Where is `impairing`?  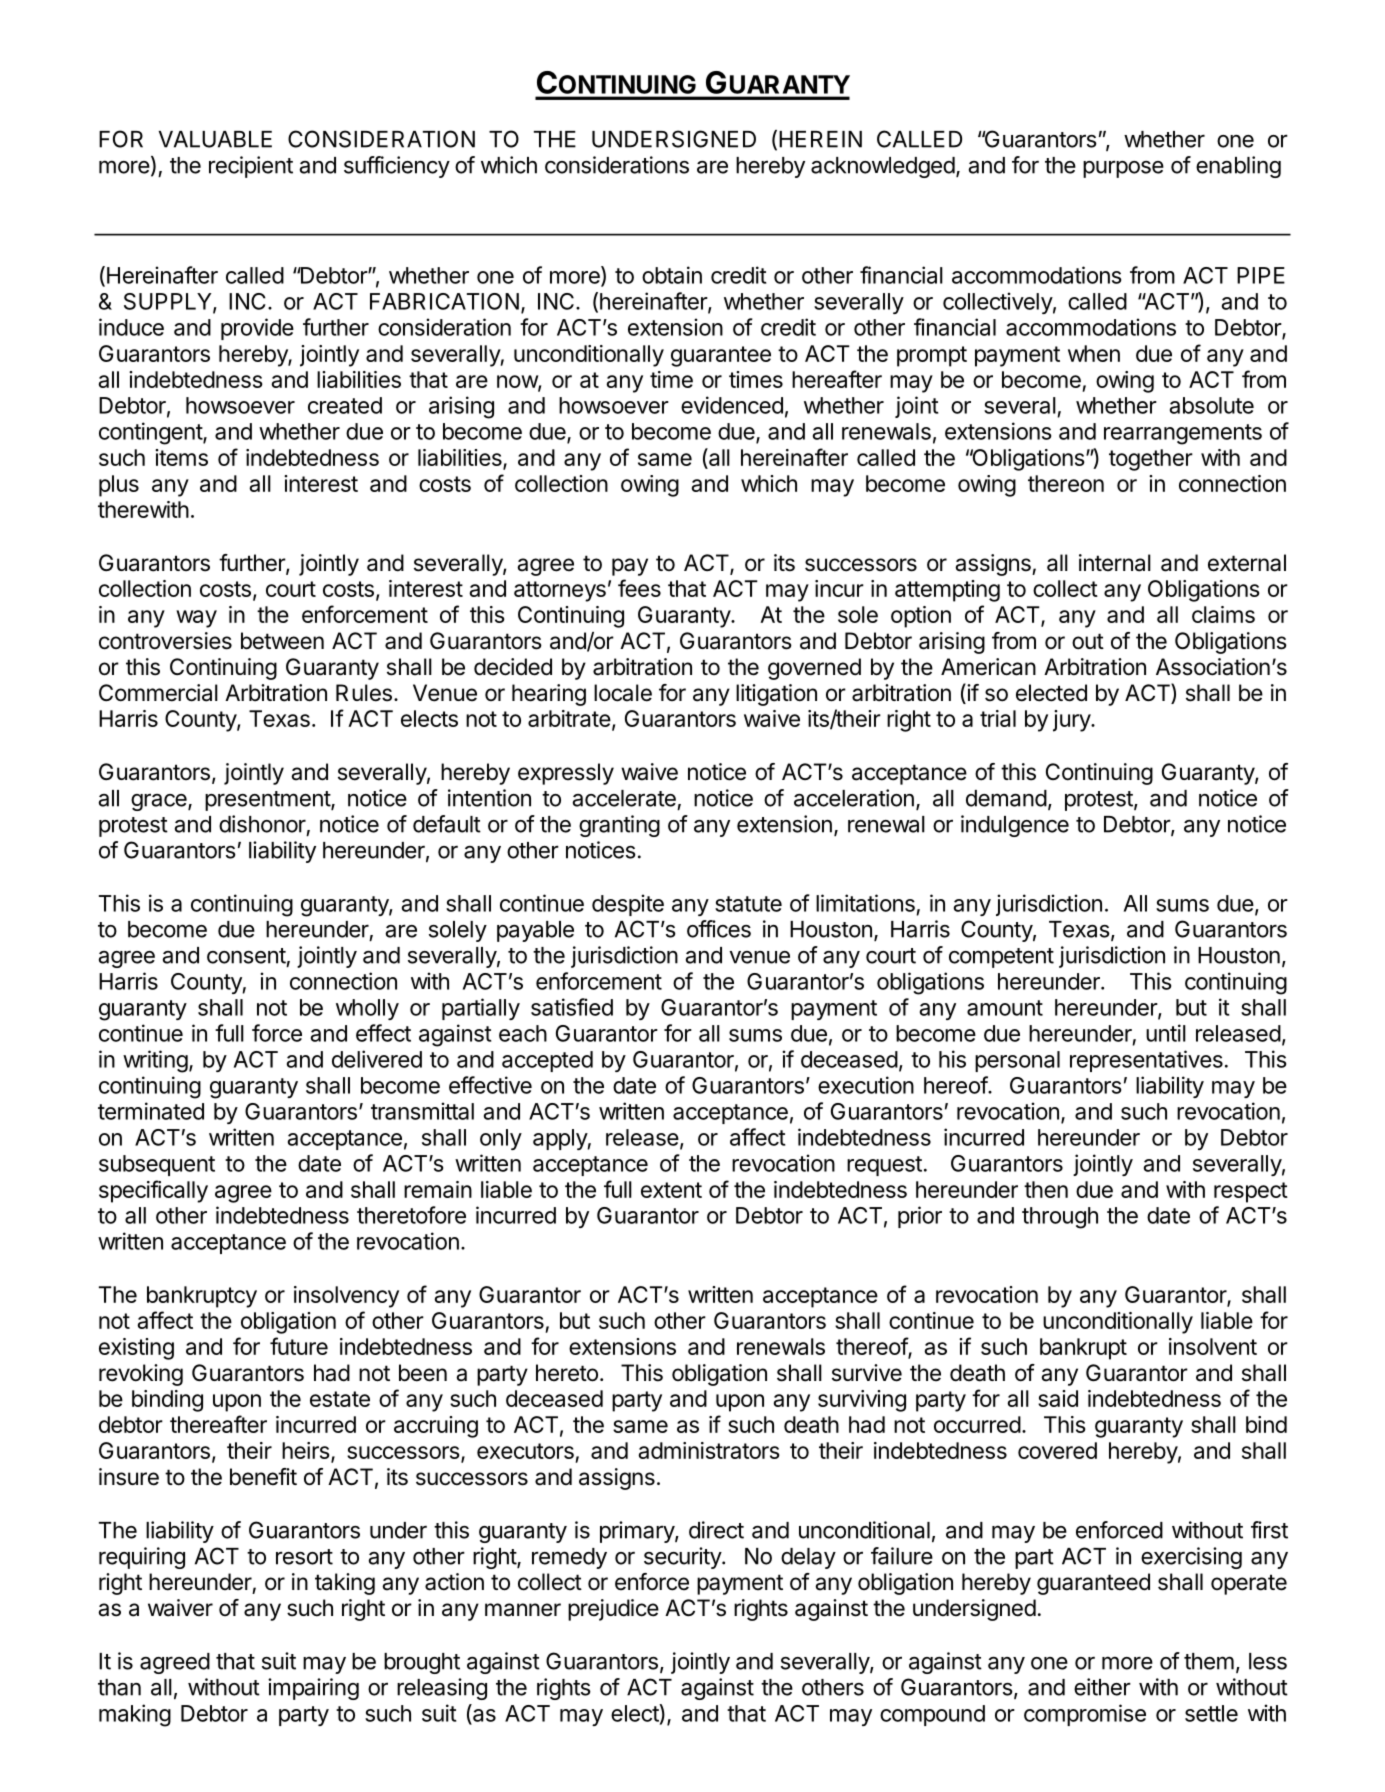 impairing is located at coordinates (313, 1689).
